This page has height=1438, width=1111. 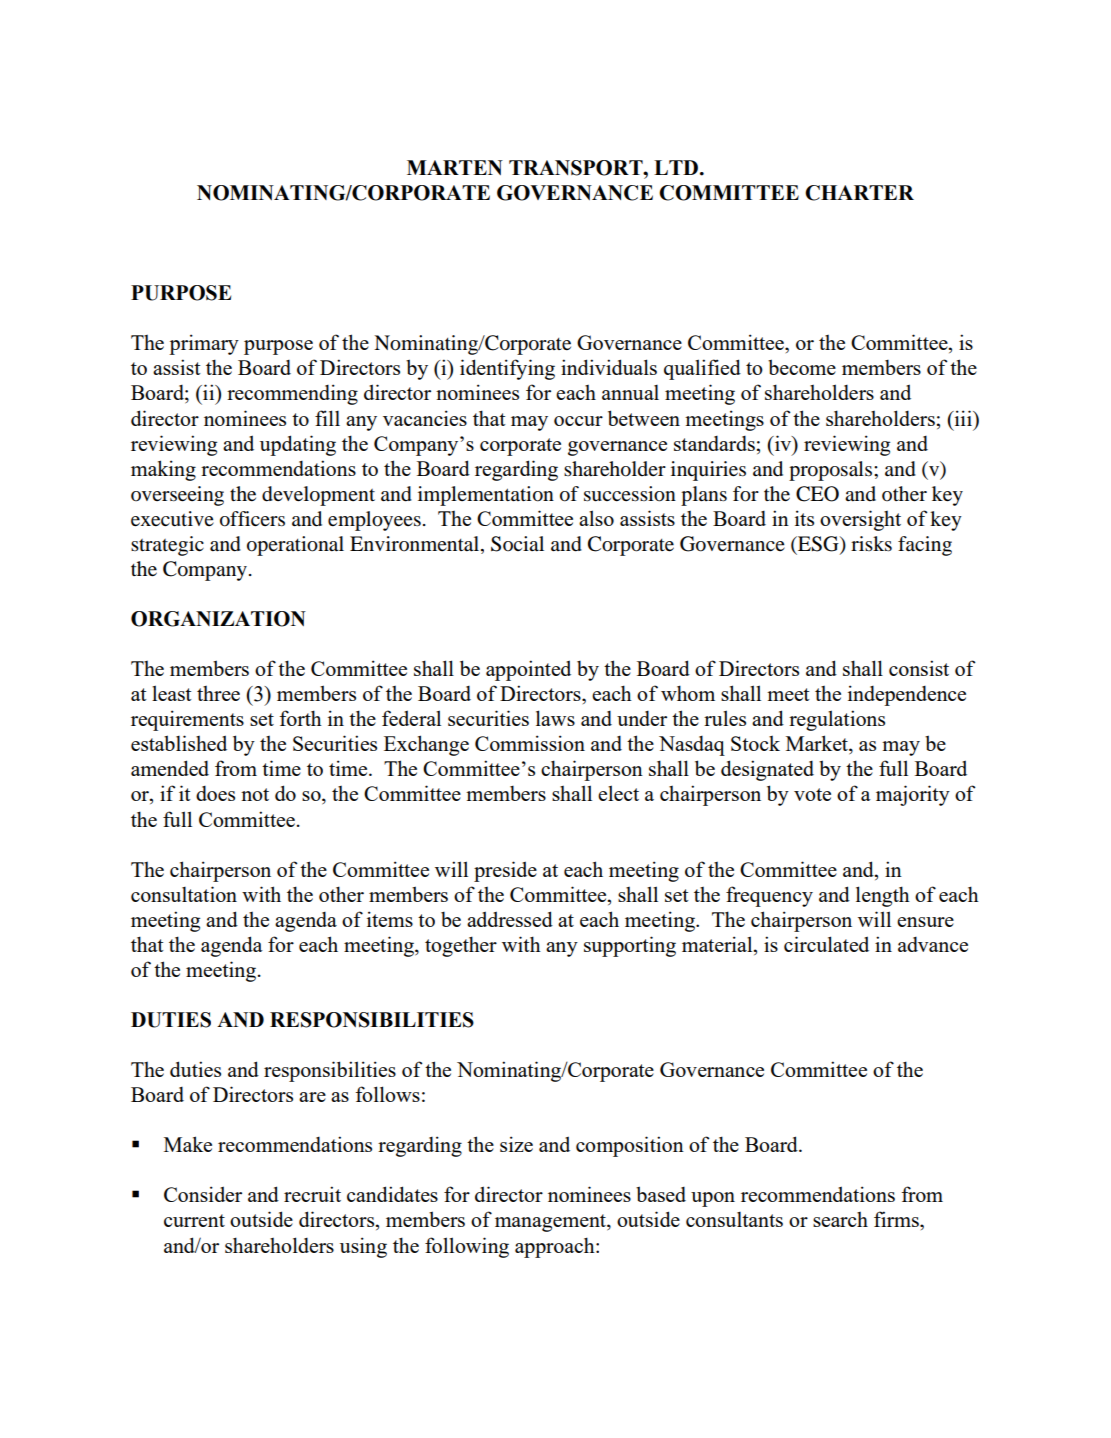 I want to click on consultation, so click(x=184, y=894).
